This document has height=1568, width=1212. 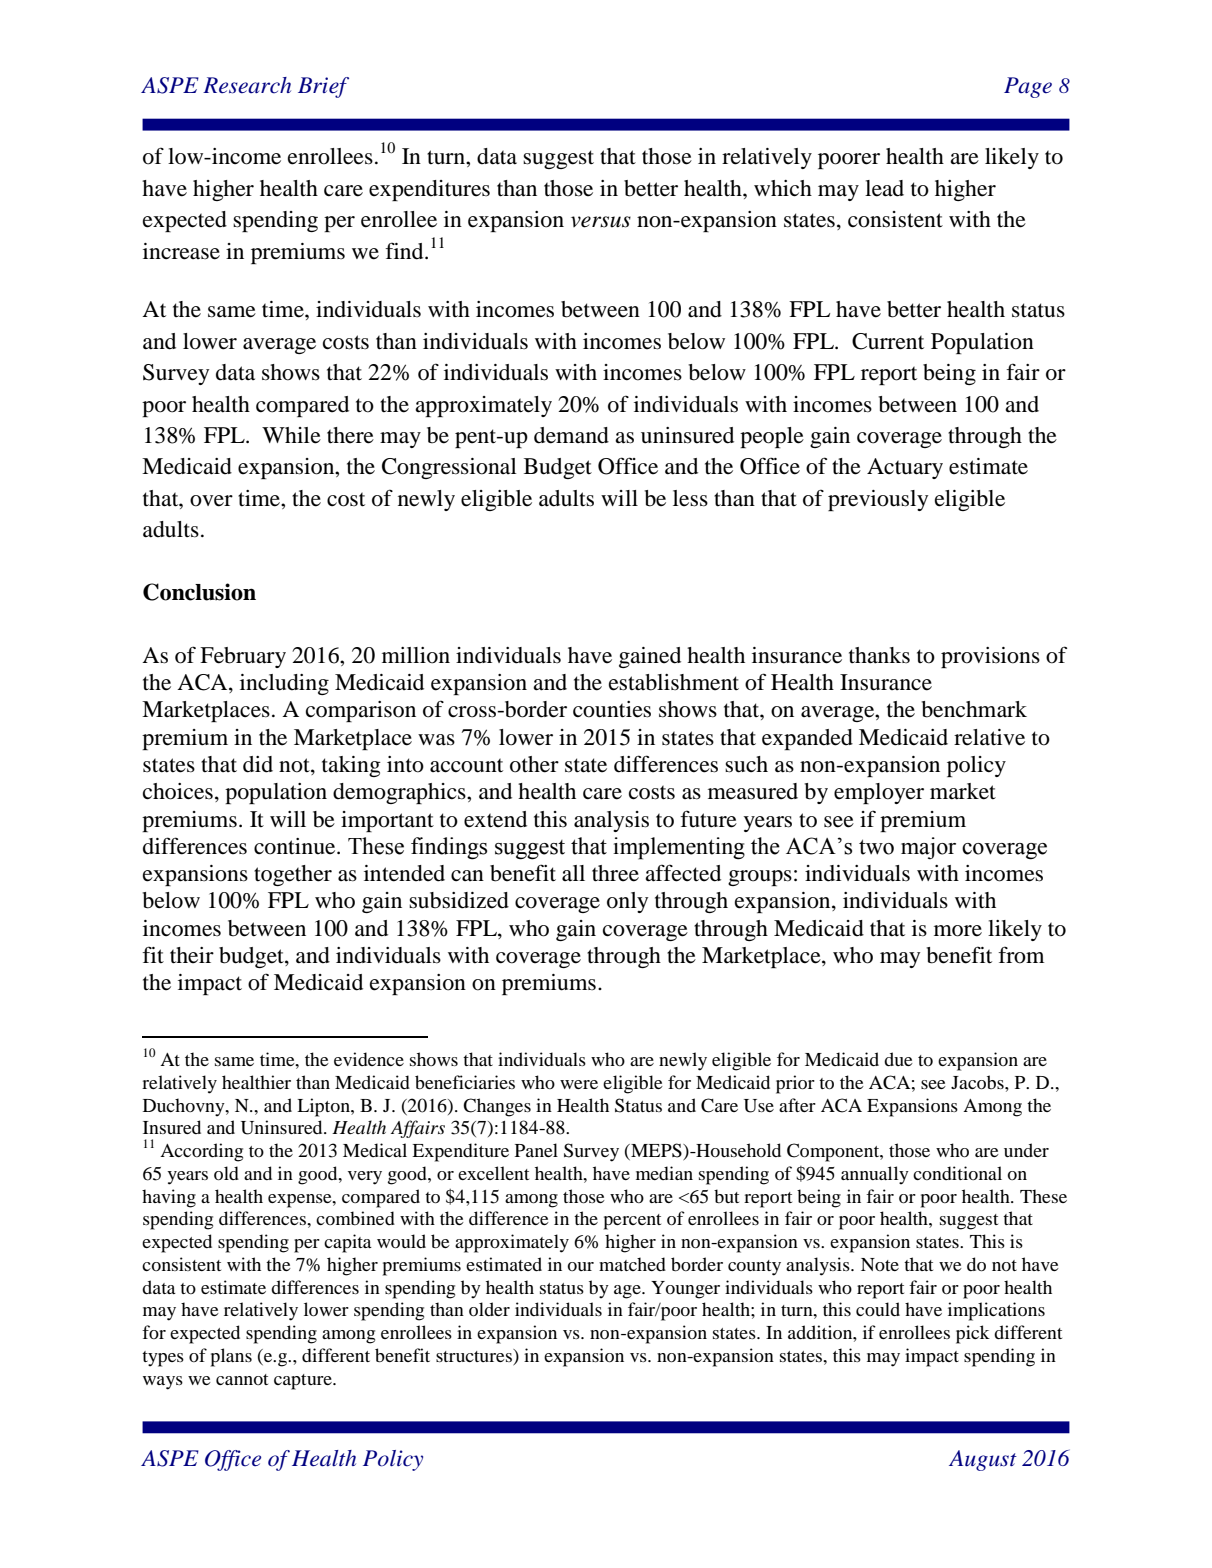 What do you see at coordinates (247, 85) in the document?
I see `Research` at bounding box center [247, 85].
